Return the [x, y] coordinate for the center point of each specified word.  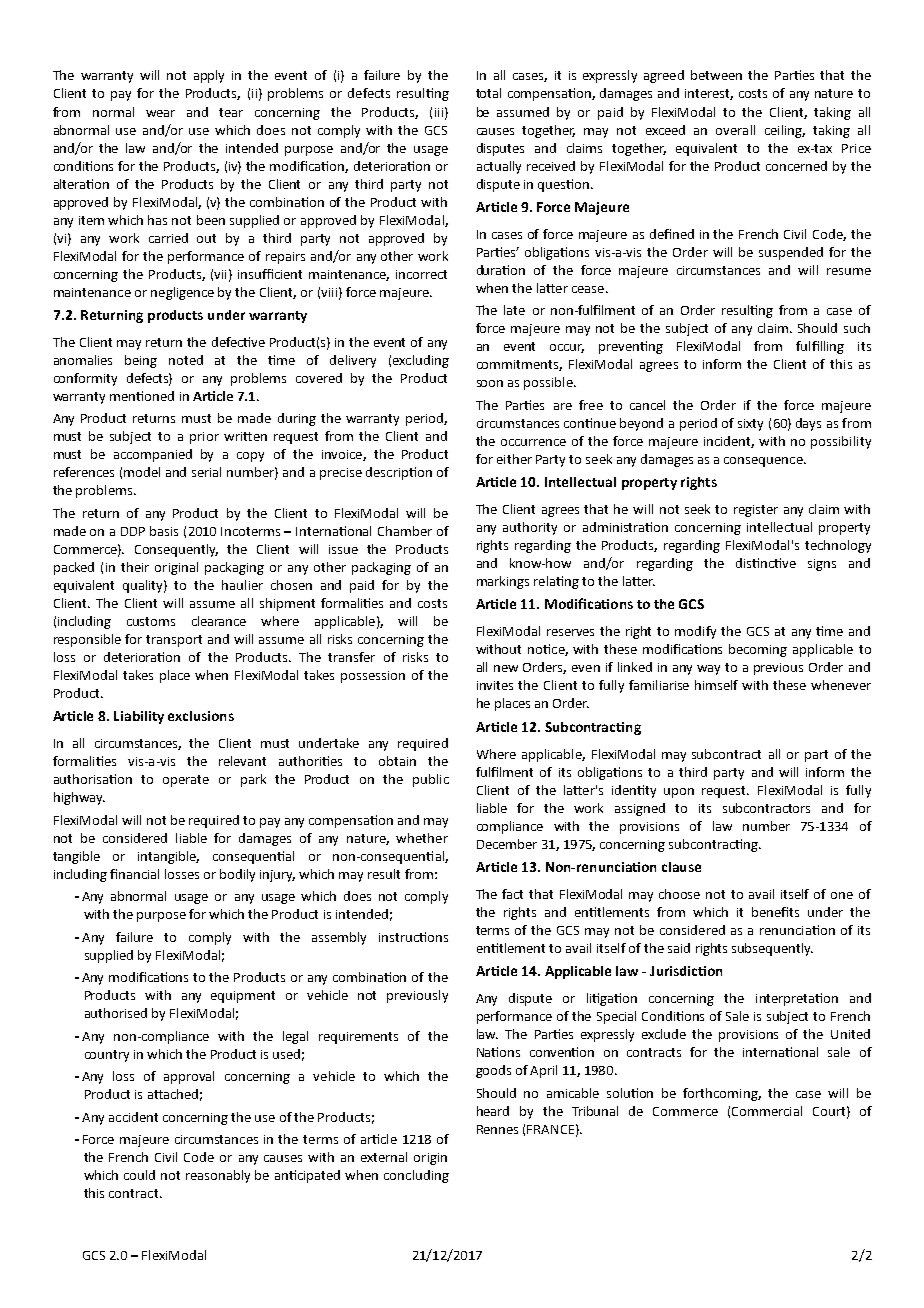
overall [735, 130]
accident [133, 1117]
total [488, 93]
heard [493, 1111]
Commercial [767, 1111]
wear [160, 113]
